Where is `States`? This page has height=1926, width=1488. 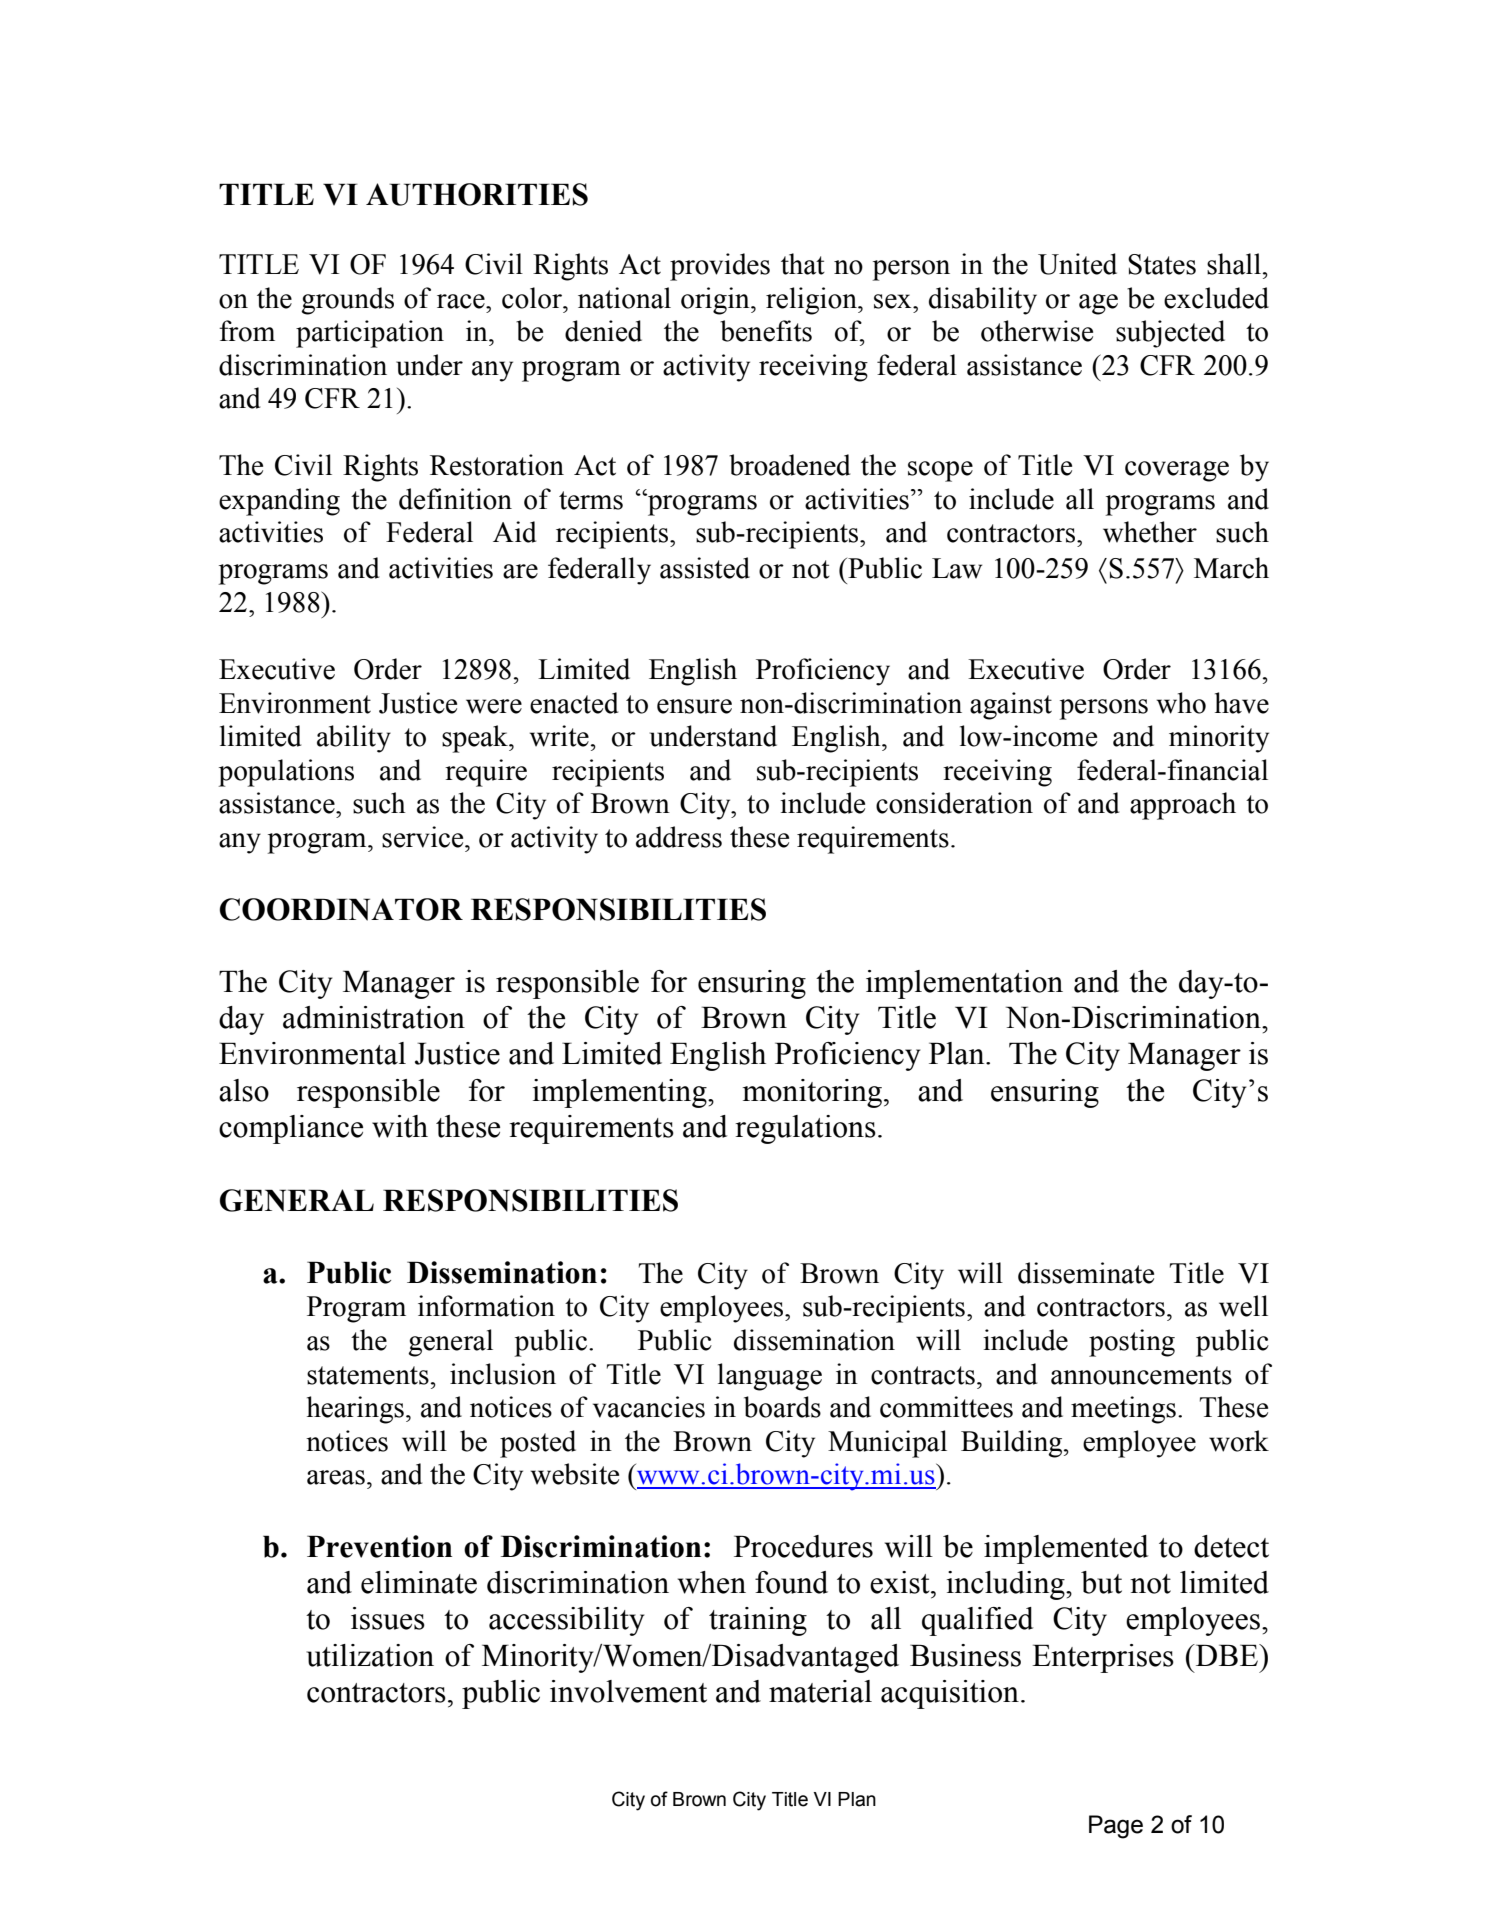
States is located at coordinates (1162, 264).
